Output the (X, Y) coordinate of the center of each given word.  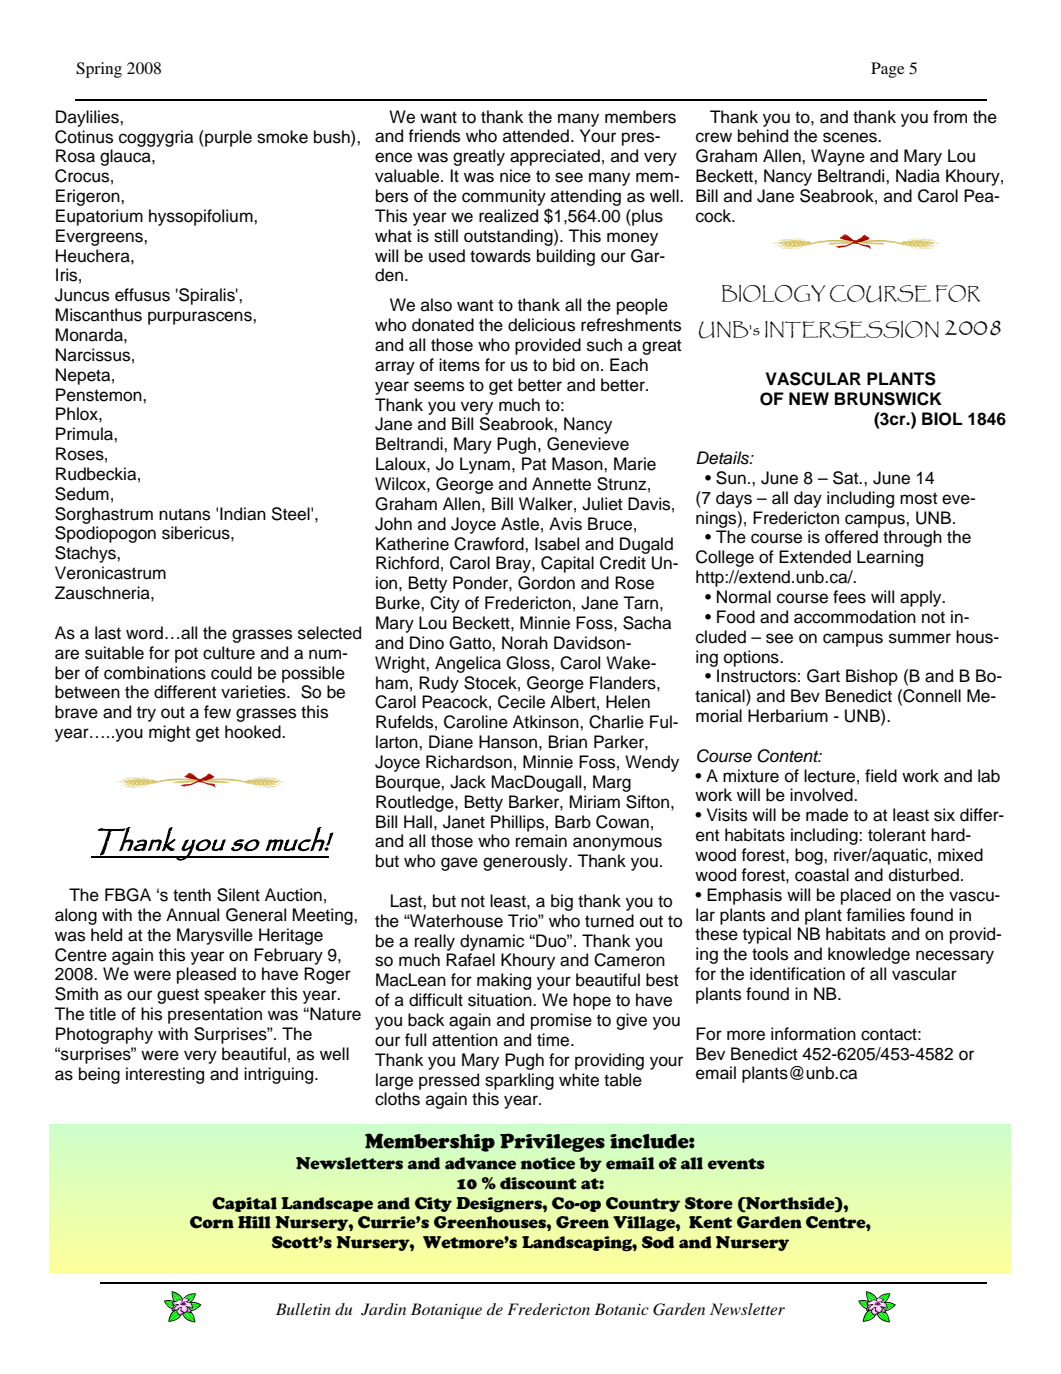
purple (227, 138)
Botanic (621, 1309)
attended (536, 136)
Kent (710, 1222)
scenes (851, 137)
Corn (212, 1222)
